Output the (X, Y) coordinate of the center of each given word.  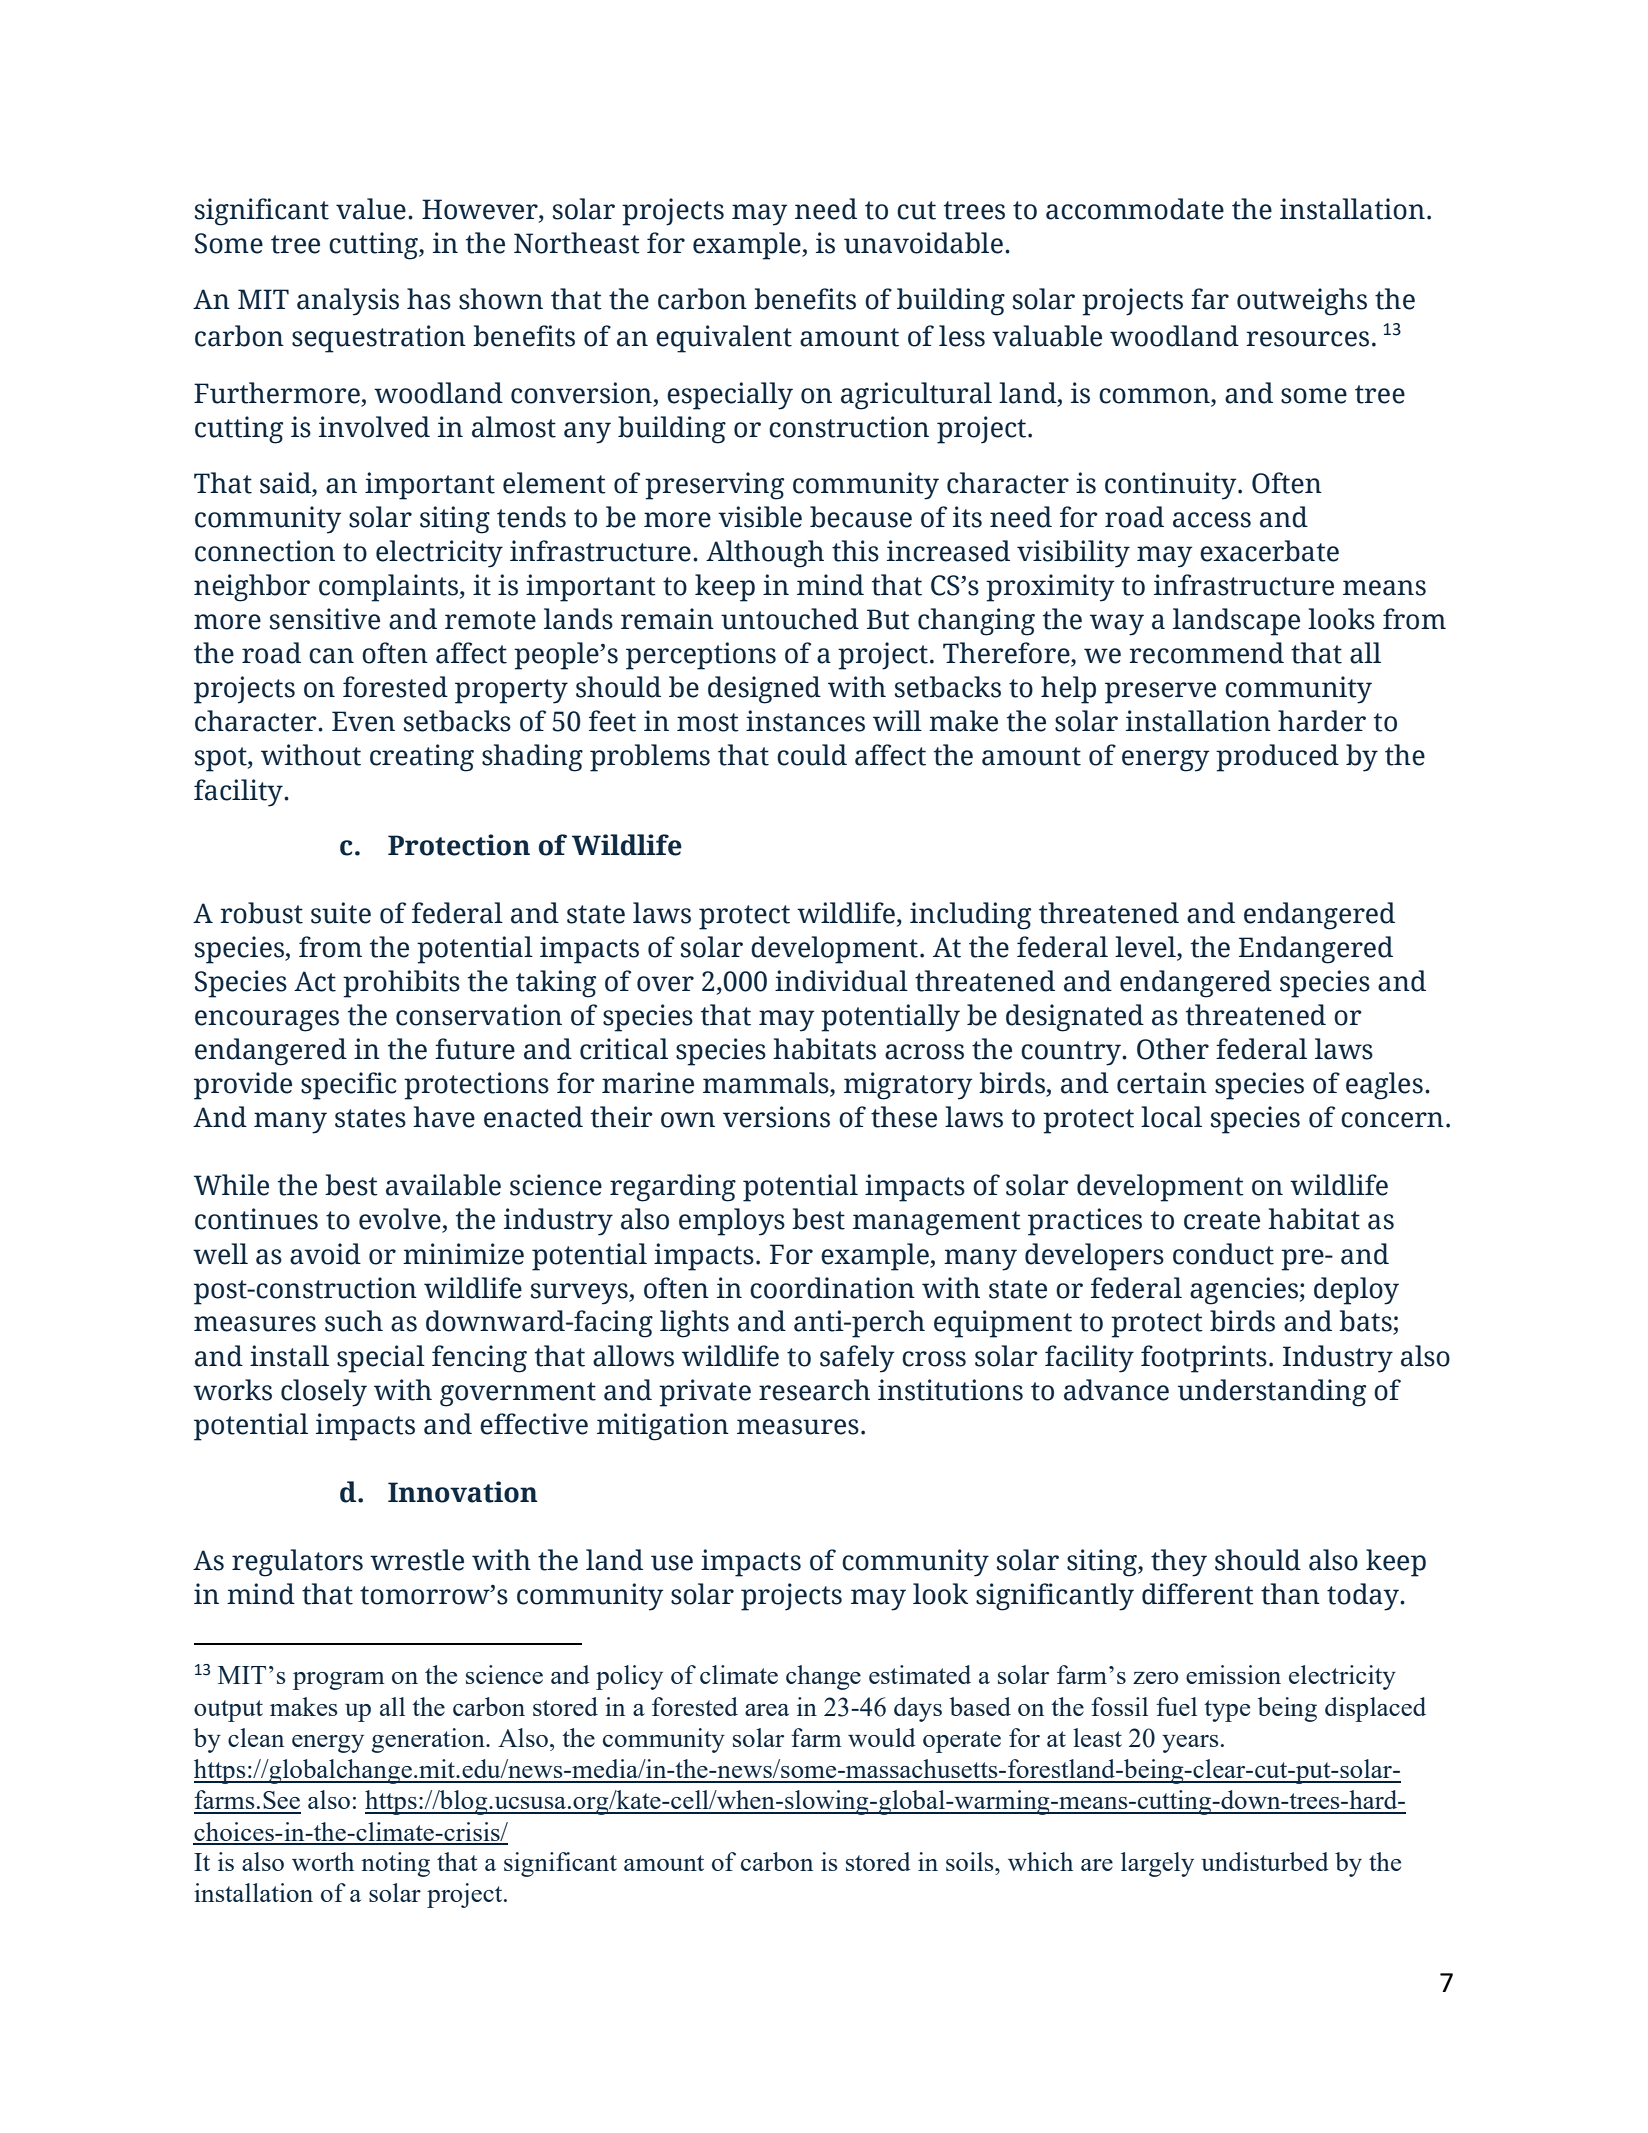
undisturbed (1265, 1861)
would (882, 1737)
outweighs (1302, 302)
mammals (767, 1084)
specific (348, 1086)
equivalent (724, 339)
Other (1173, 1049)
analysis (348, 302)
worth (323, 1861)
